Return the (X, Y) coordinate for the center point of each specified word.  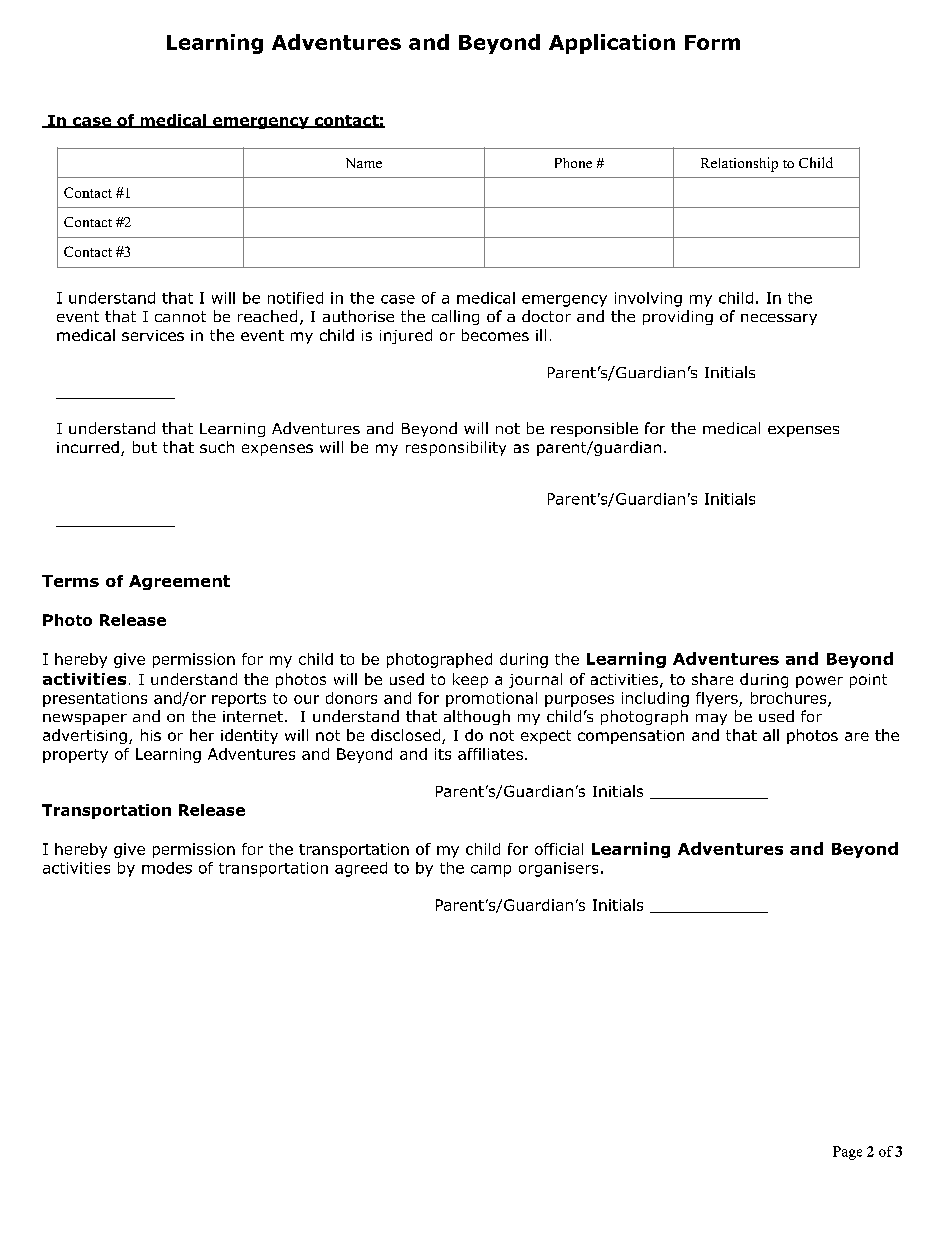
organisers (558, 869)
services (153, 335)
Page (847, 1153)
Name (364, 163)
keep (470, 680)
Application (612, 44)
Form (712, 42)
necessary (779, 319)
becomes (495, 335)
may (711, 719)
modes (167, 868)
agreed (361, 869)
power (819, 682)
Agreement (179, 582)
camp (491, 871)
